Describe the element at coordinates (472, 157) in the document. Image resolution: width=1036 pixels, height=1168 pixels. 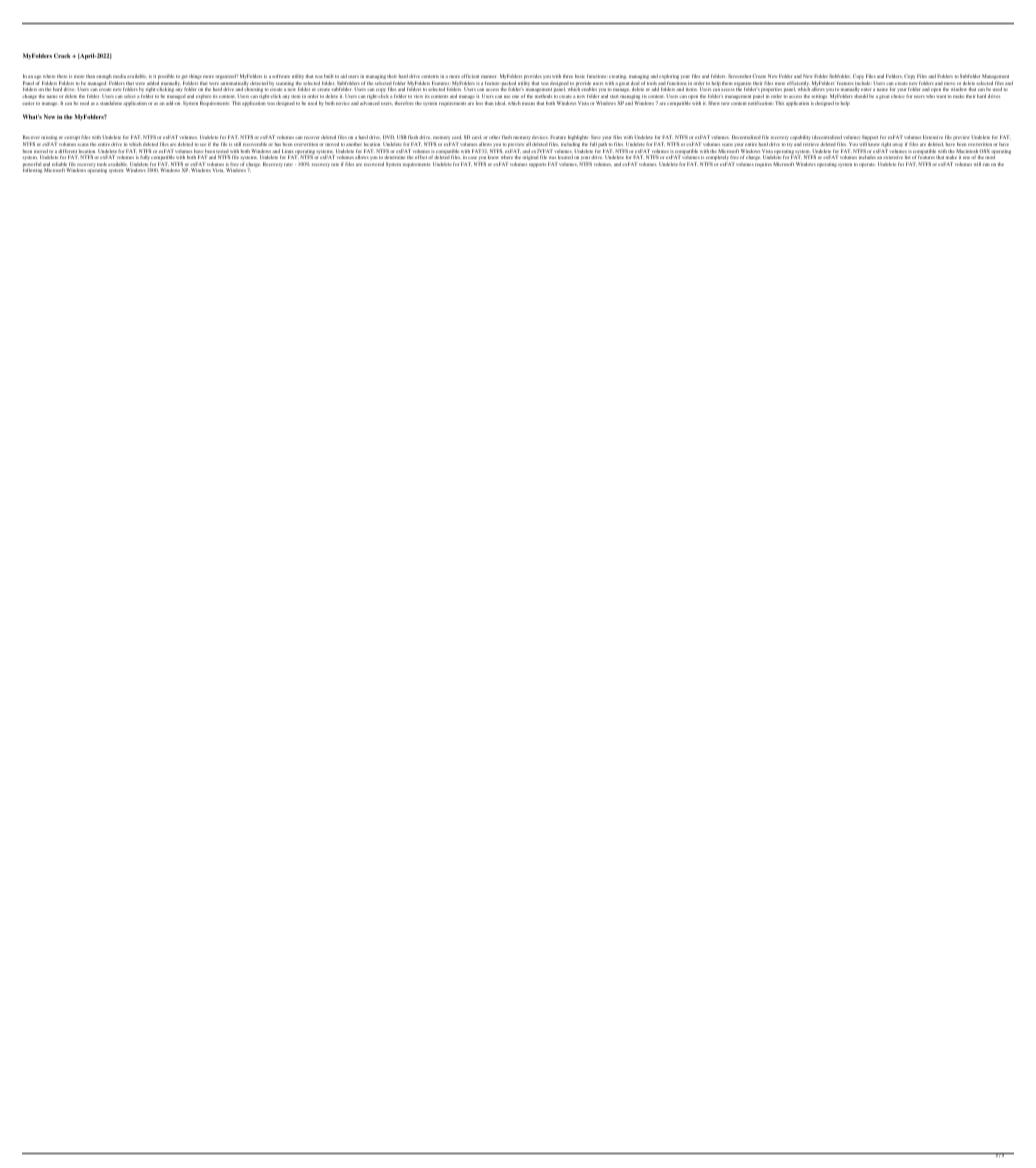
I see `case` at that location.
